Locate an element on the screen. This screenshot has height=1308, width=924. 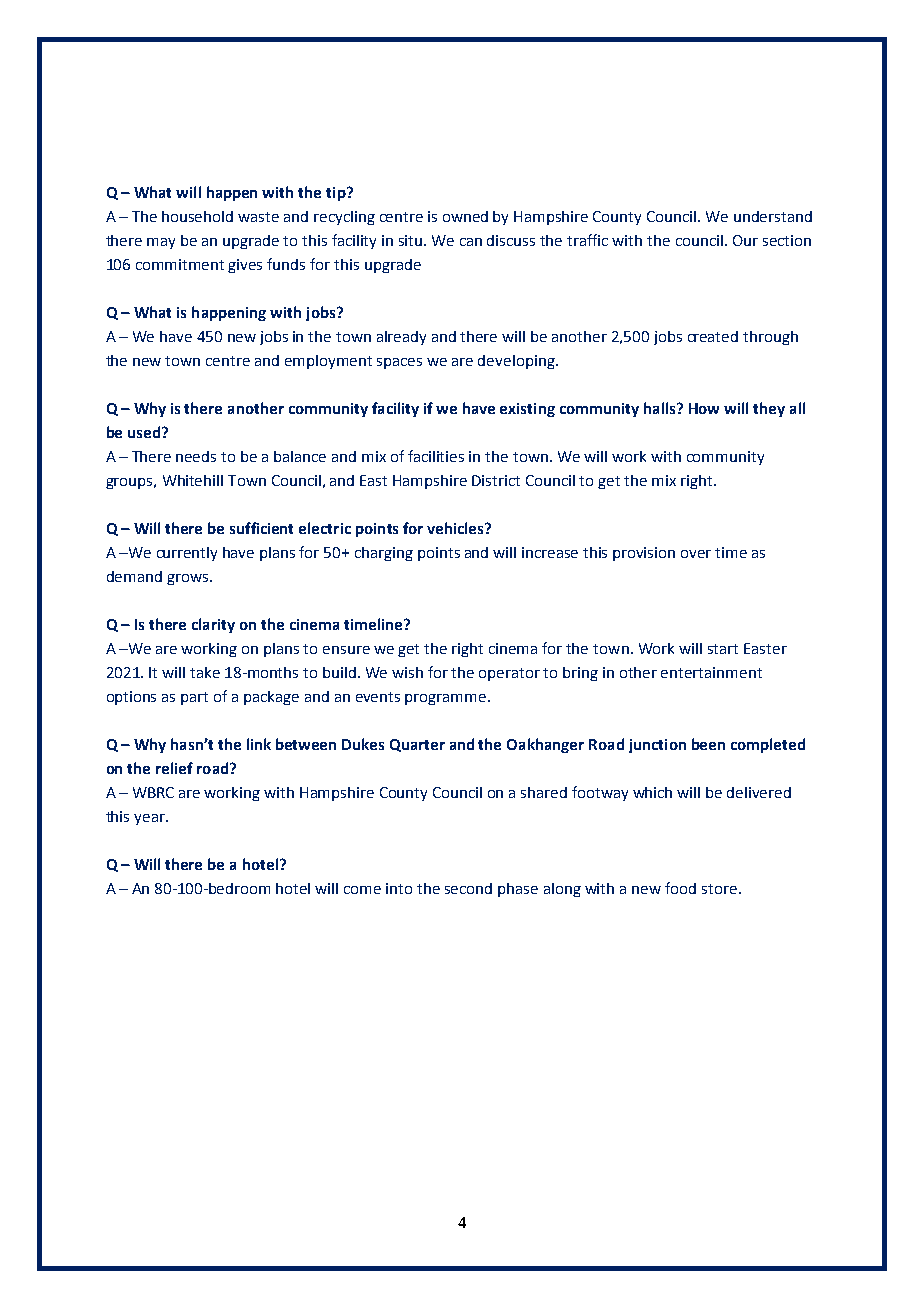
charging is located at coordinates (384, 554).
